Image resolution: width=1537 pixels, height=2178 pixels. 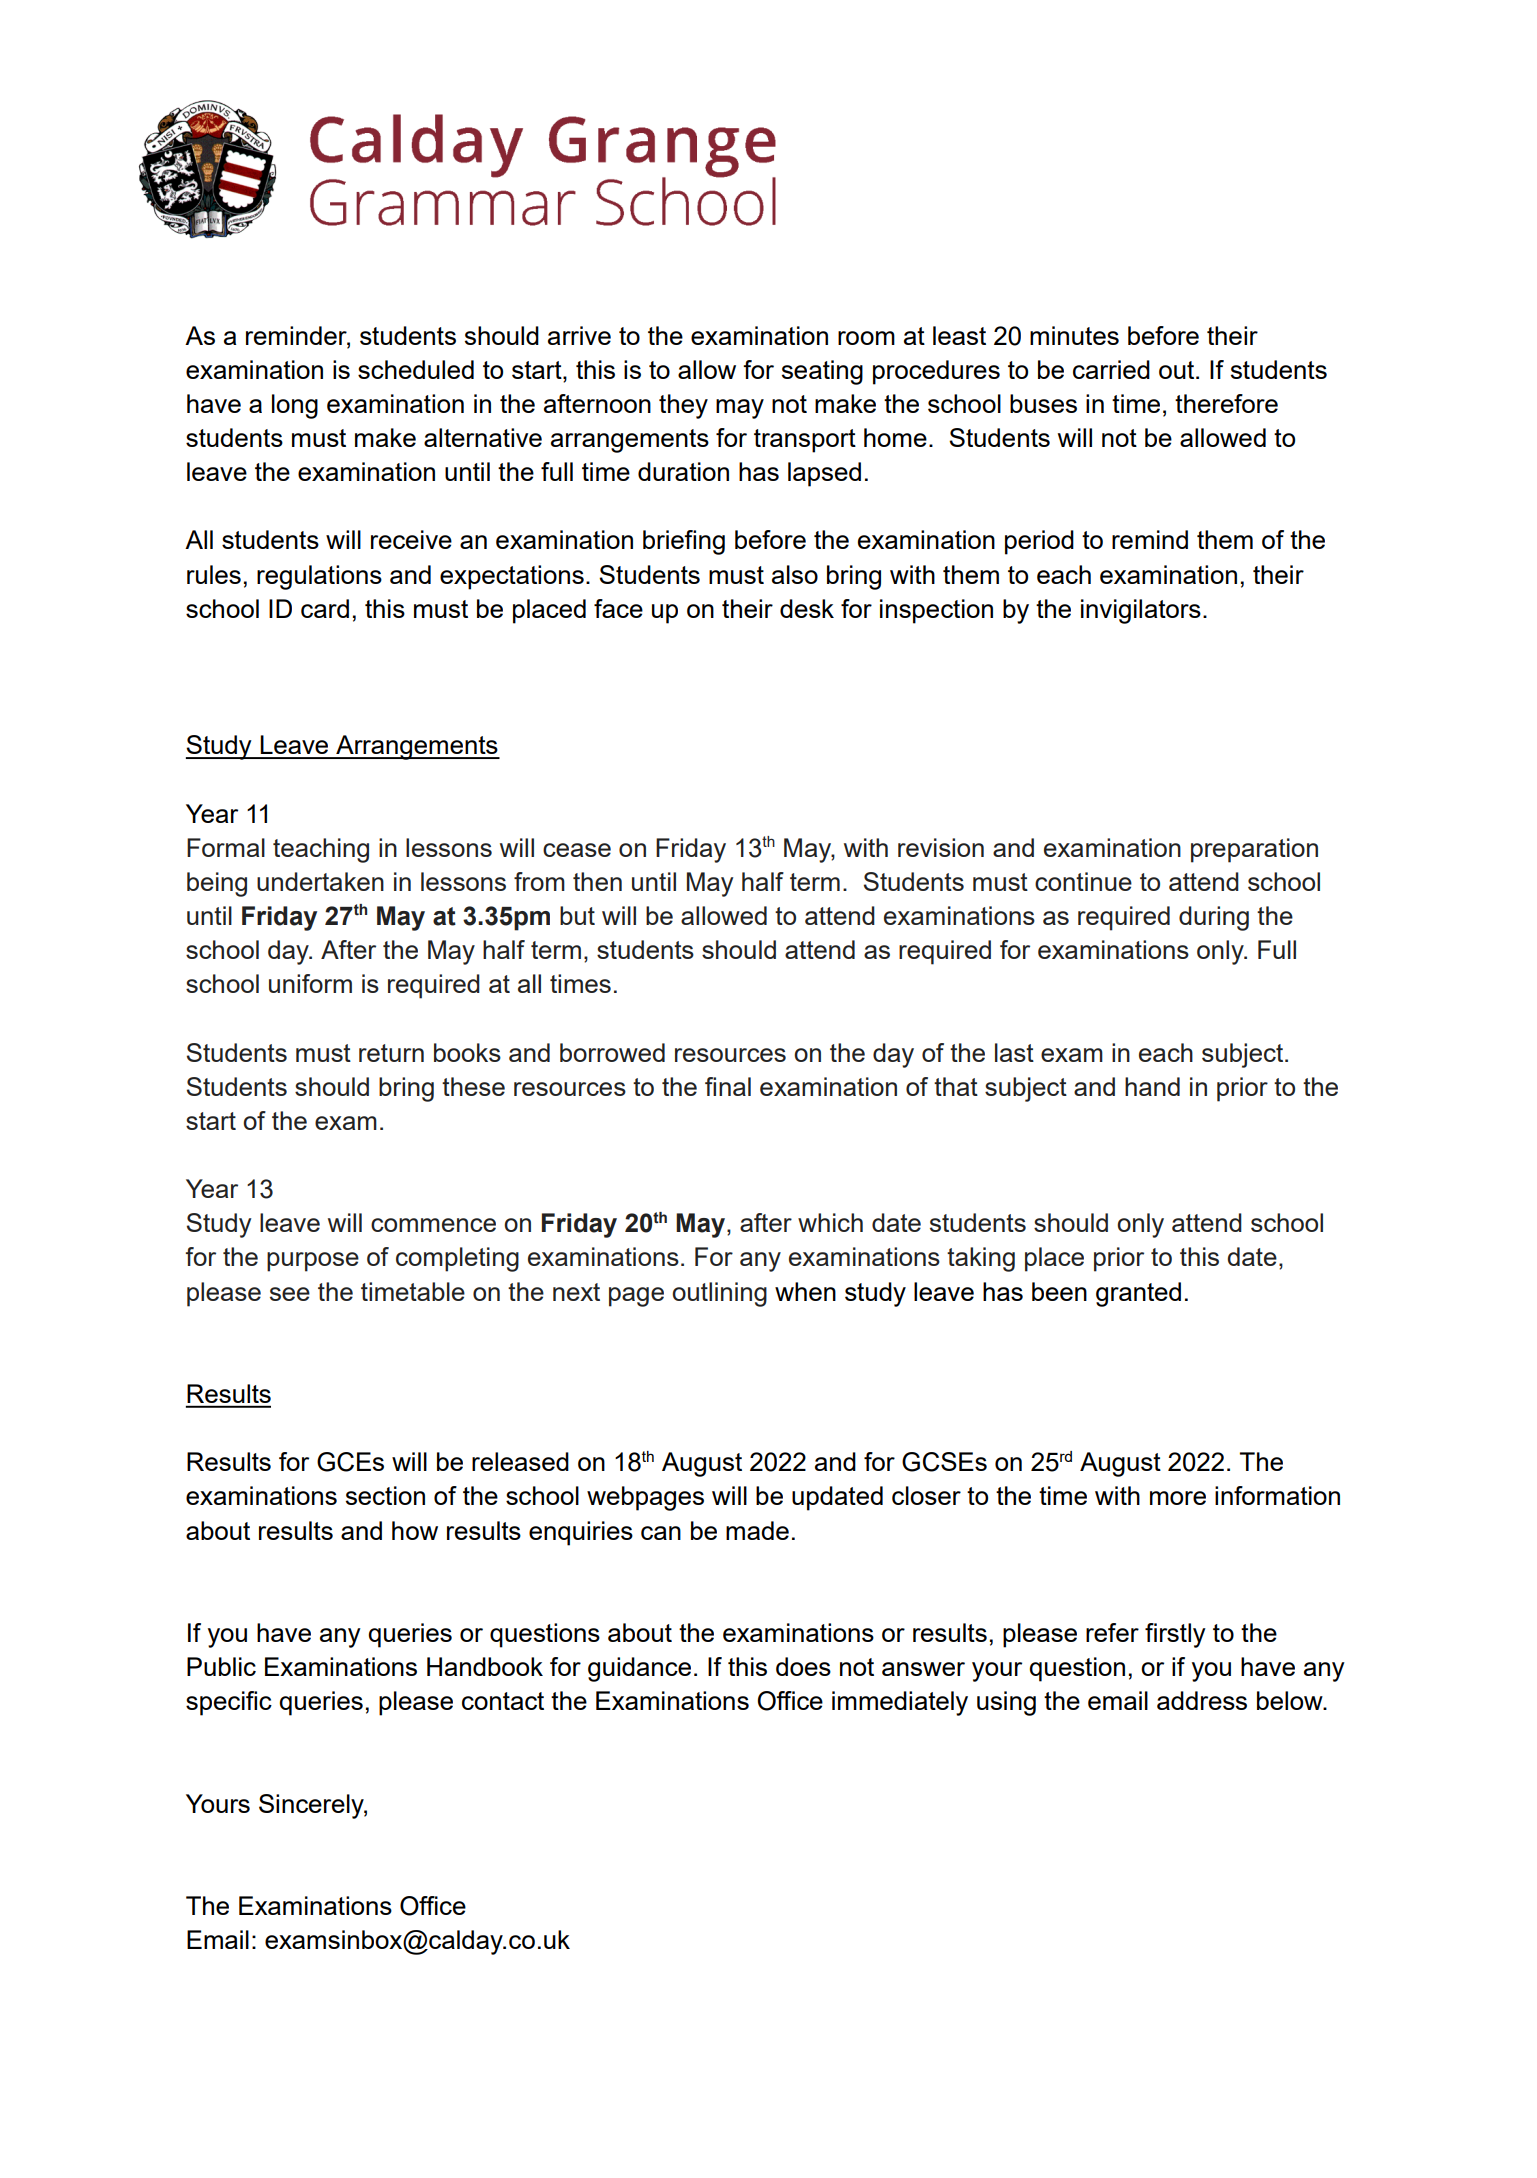 What do you see at coordinates (310, 983) in the screenshot?
I see `uniform` at bounding box center [310, 983].
